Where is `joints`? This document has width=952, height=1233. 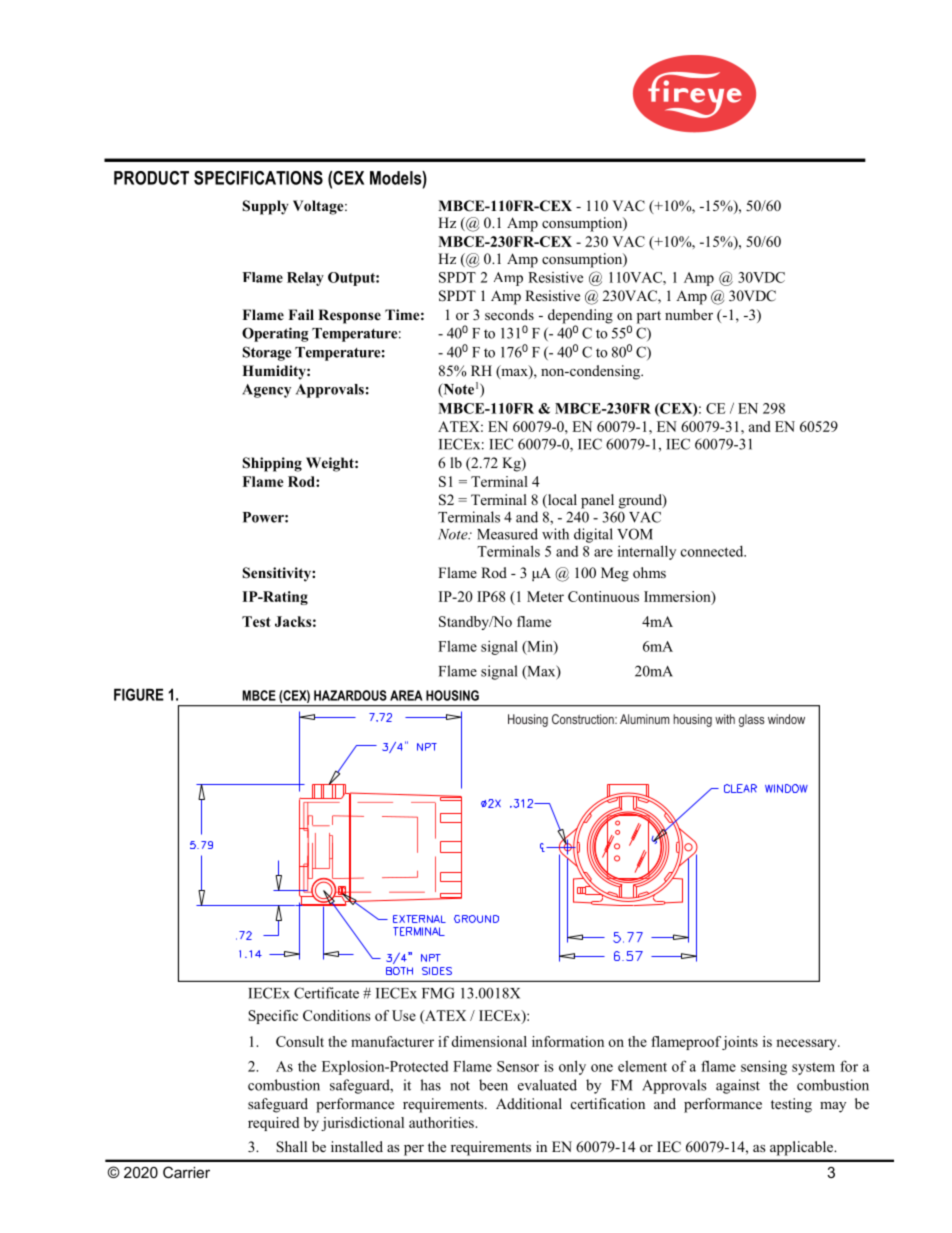
joints is located at coordinates (740, 1043).
